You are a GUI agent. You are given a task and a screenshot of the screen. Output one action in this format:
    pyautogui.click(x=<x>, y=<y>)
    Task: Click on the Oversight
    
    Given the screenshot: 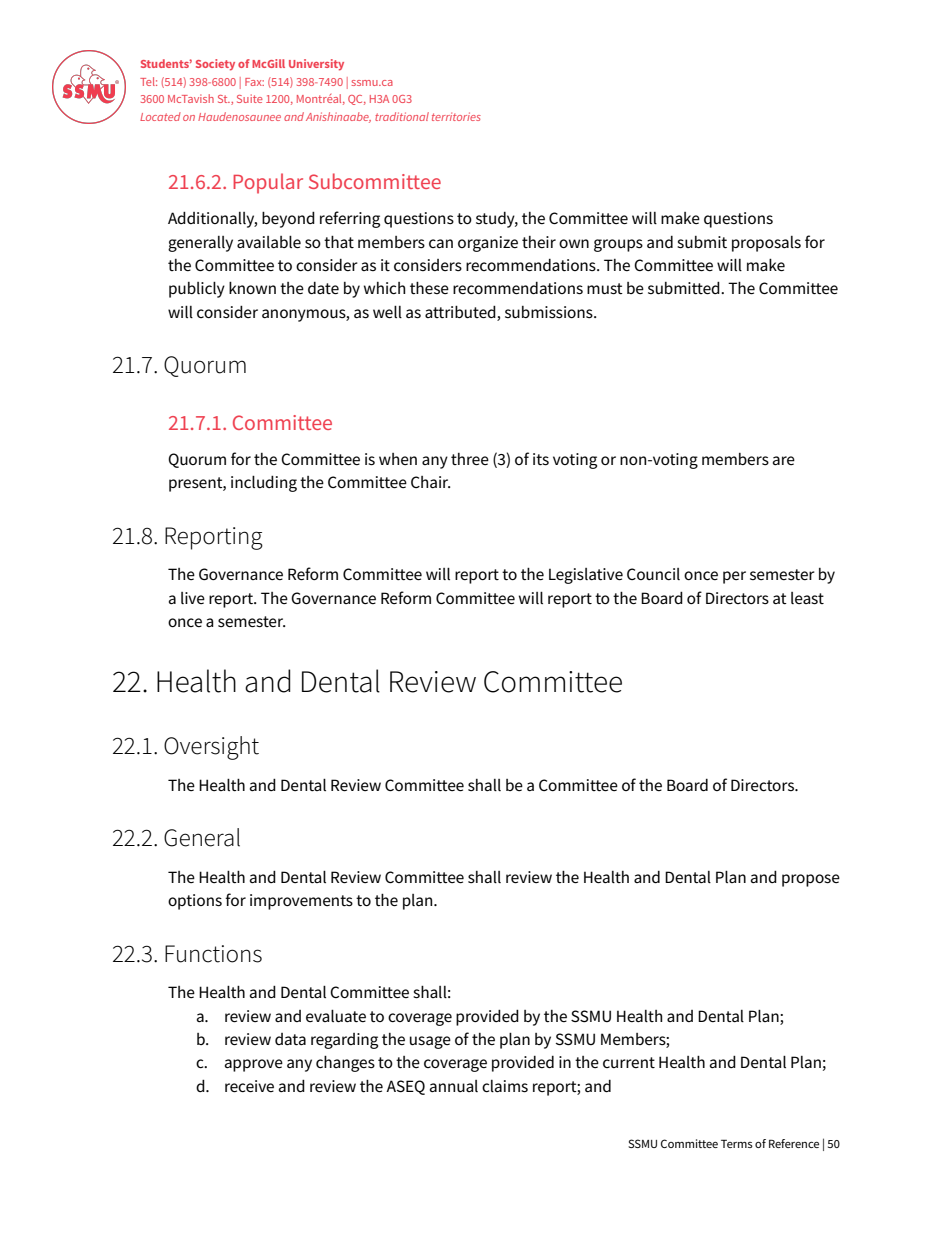 What is the action you would take?
    pyautogui.click(x=211, y=748)
